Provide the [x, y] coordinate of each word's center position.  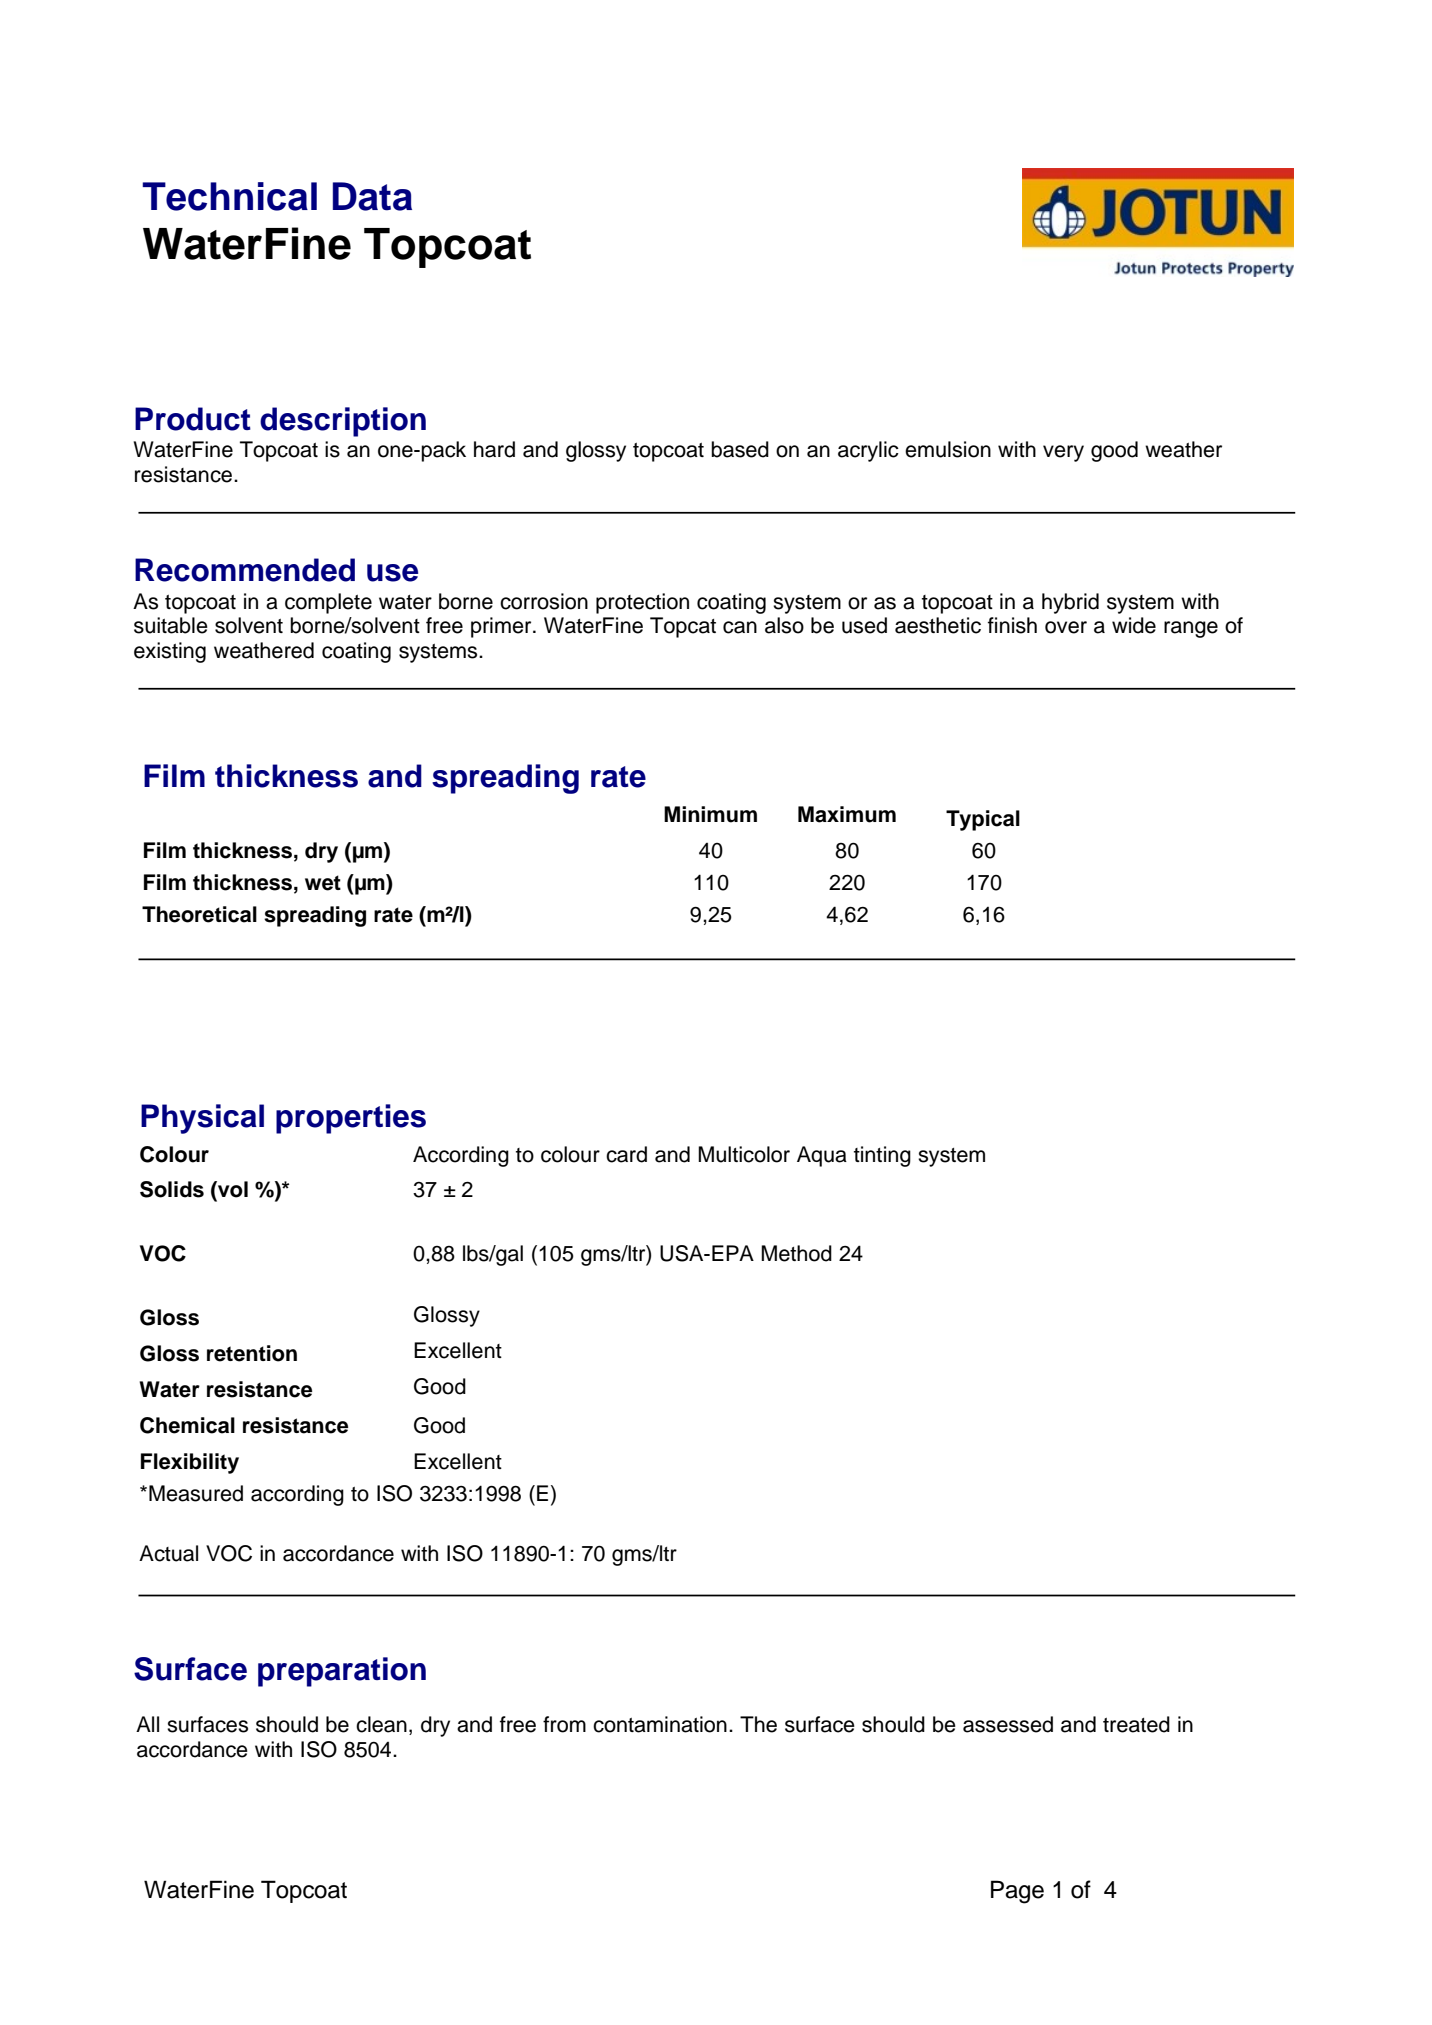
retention [252, 1353]
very [1063, 453]
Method [796, 1253]
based [740, 449]
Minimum [710, 814]
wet [323, 883]
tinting [882, 1156]
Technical [229, 196]
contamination [660, 1724]
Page [1017, 1892]
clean [381, 1724]
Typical [983, 820]
